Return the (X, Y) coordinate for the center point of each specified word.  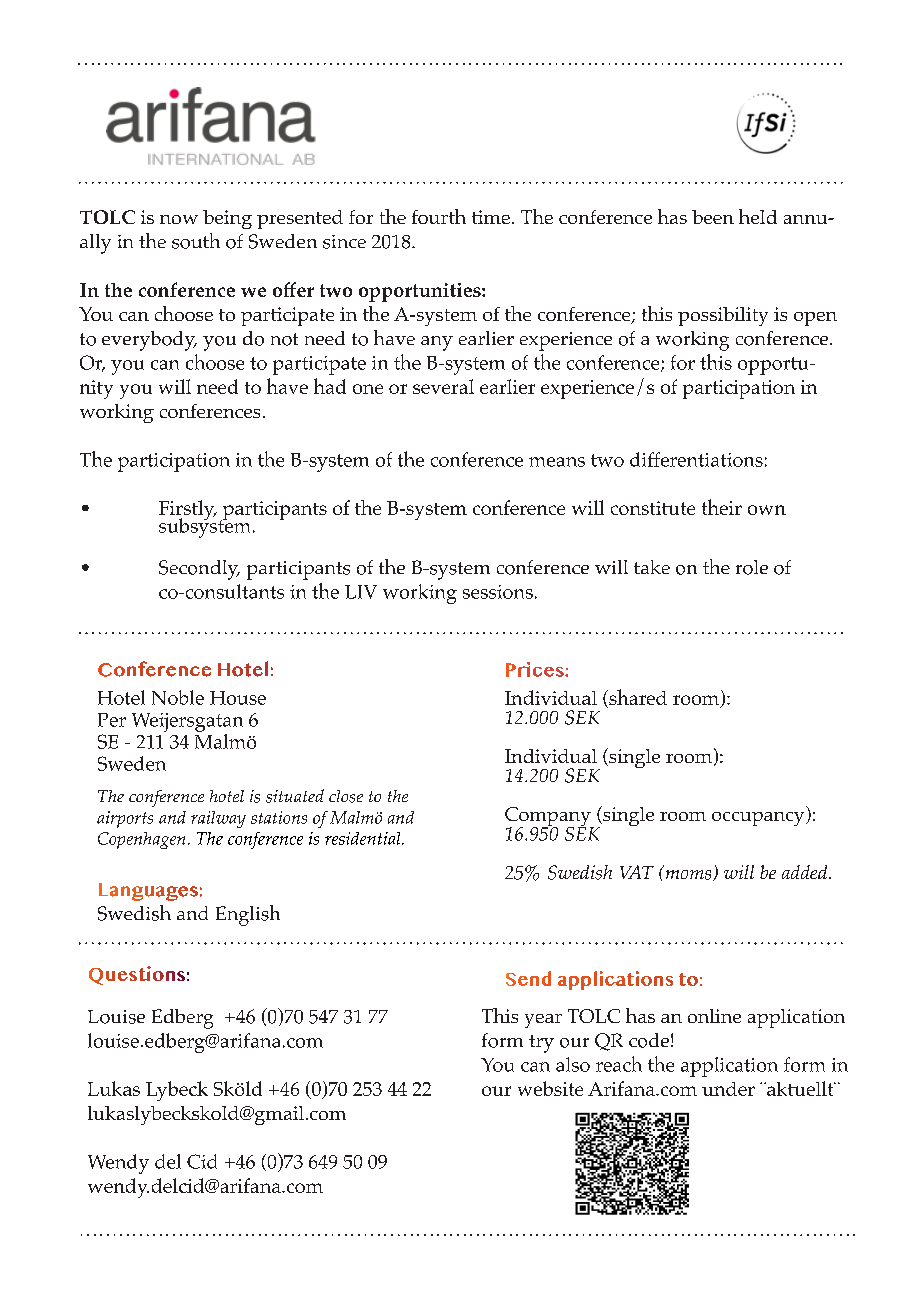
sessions (498, 592)
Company (549, 818)
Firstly (188, 511)
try (541, 1044)
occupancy (759, 819)
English (248, 915)
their (722, 507)
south (196, 241)
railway (218, 819)
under (728, 1089)
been (713, 217)
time (491, 217)
